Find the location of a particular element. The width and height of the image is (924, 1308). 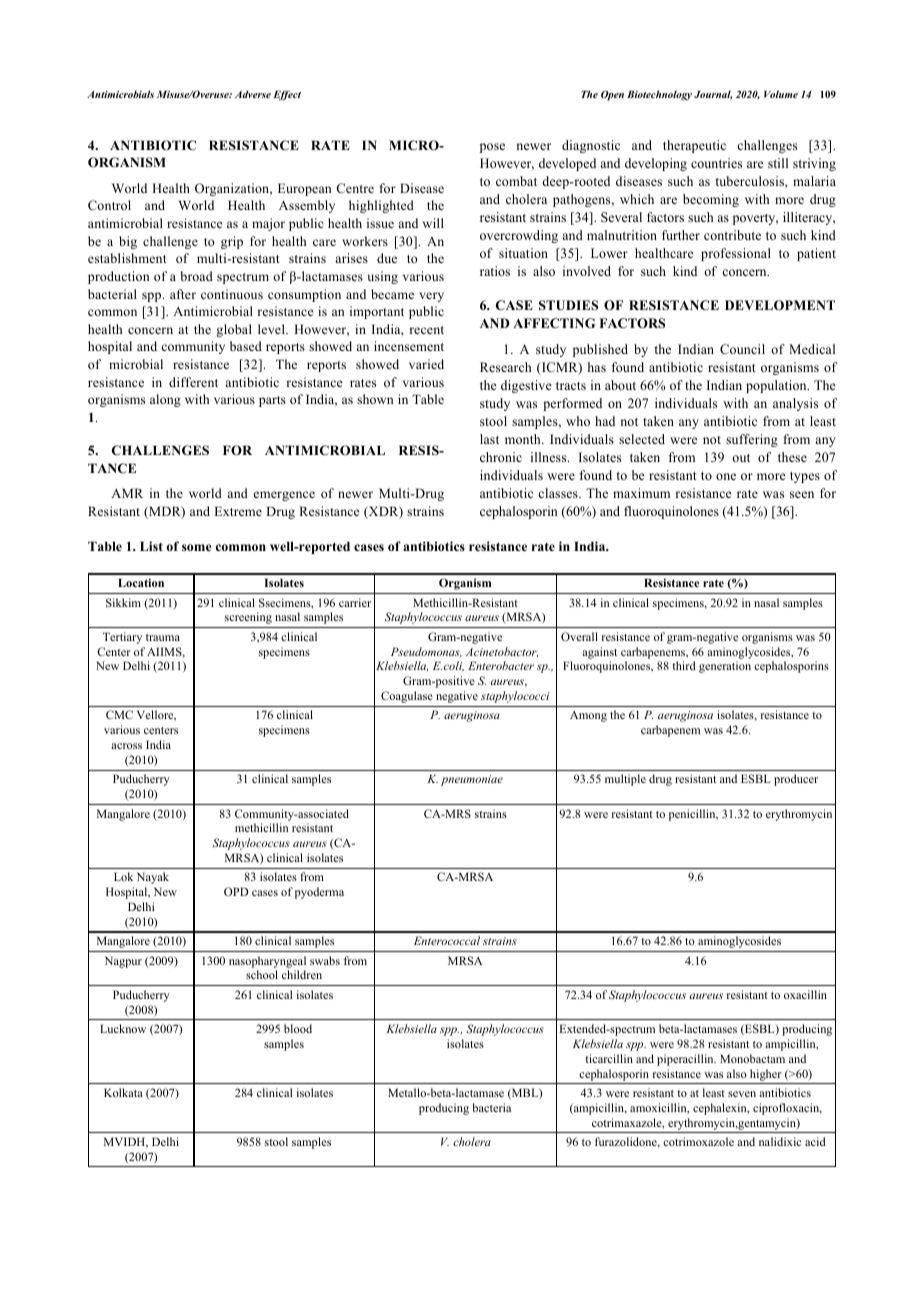

Adverse is located at coordinates (253, 94).
